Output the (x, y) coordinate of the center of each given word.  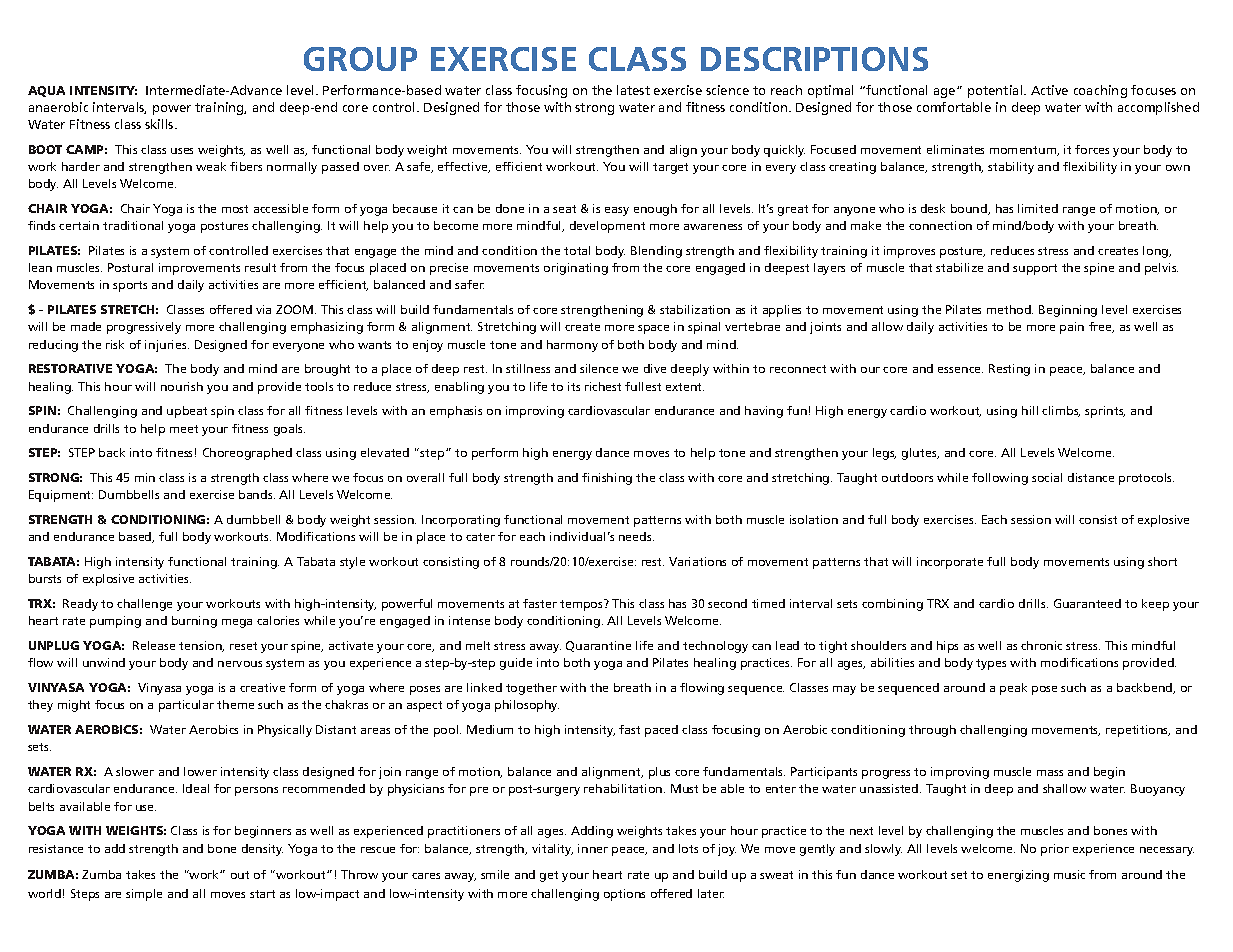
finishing (607, 479)
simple (144, 895)
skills (160, 124)
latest (633, 90)
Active (1049, 90)
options (624, 895)
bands (257, 494)
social (1047, 477)
